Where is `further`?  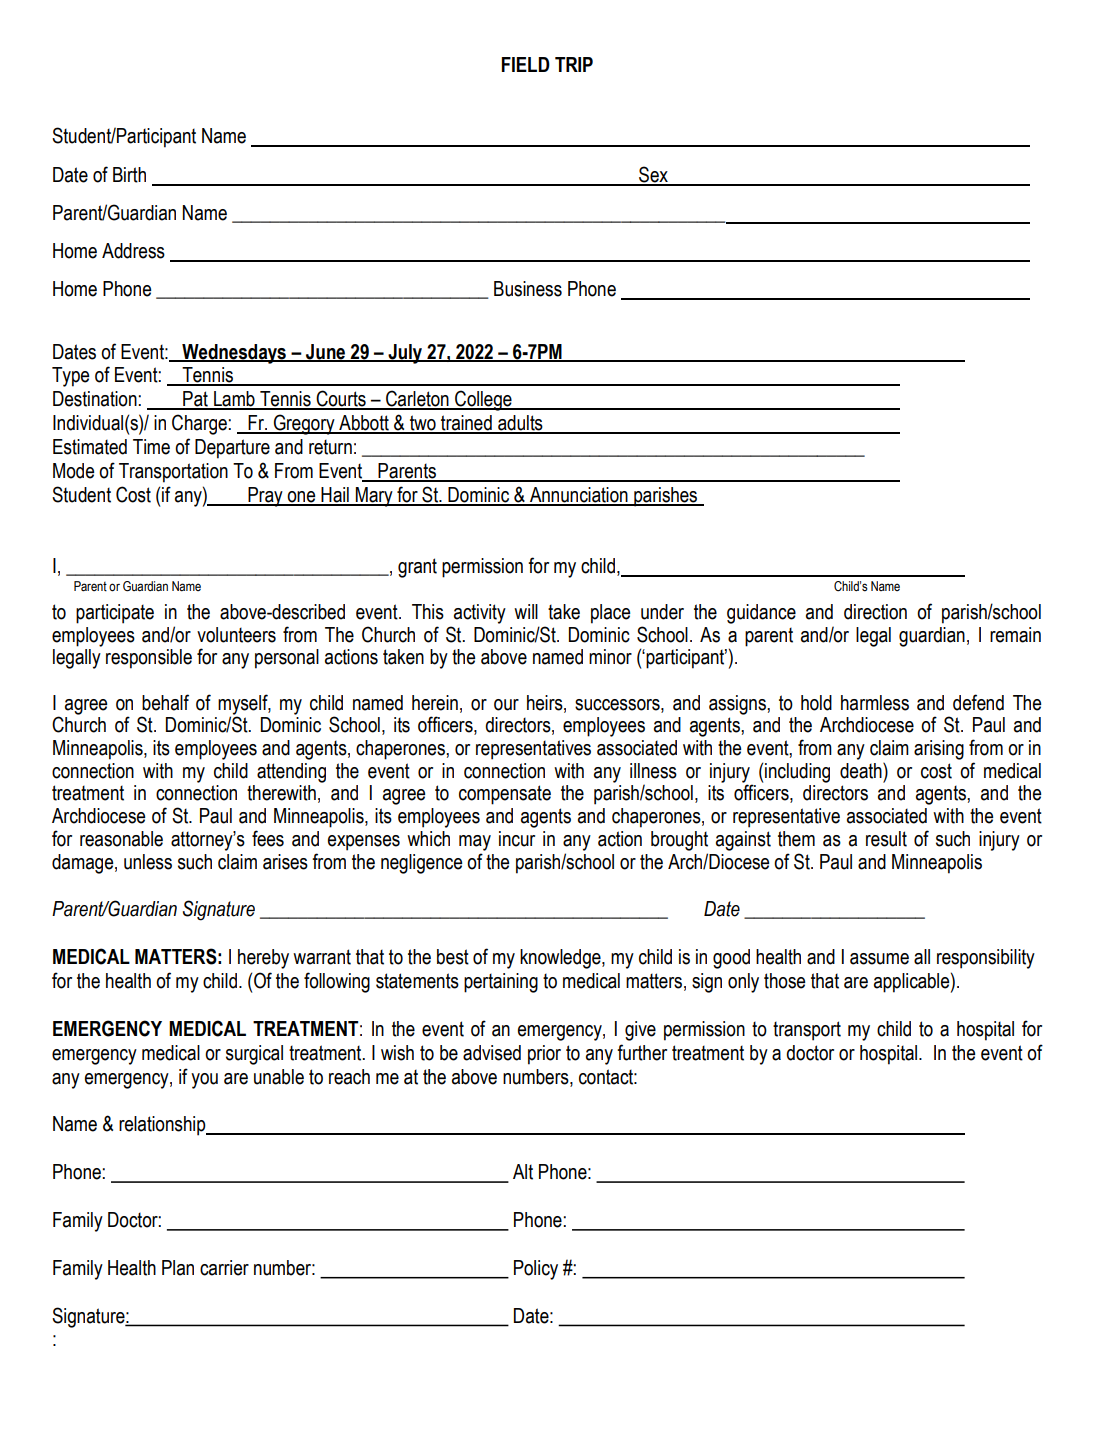
further is located at coordinates (642, 1052).
